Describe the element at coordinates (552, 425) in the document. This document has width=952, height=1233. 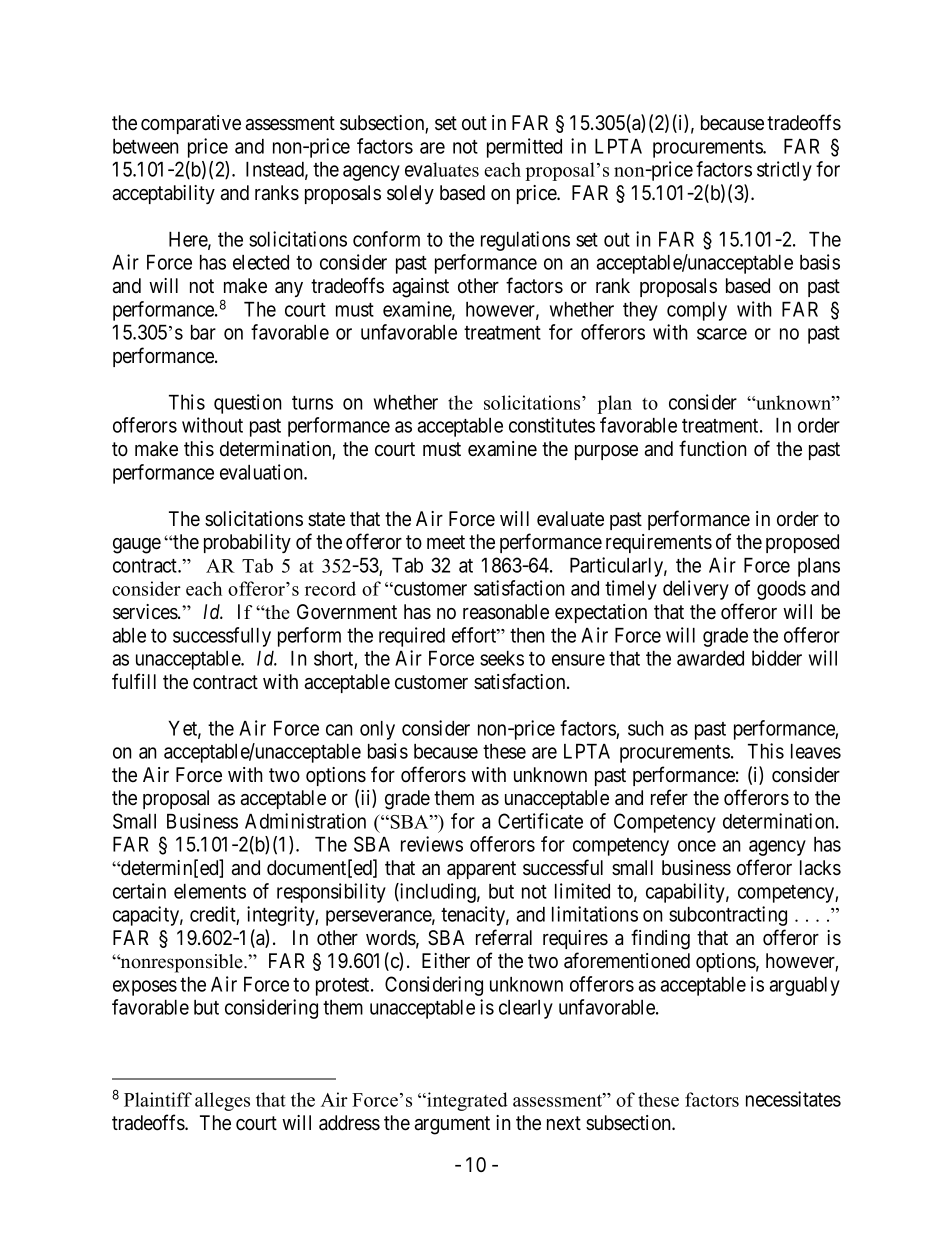
I see `constitutes` at that location.
